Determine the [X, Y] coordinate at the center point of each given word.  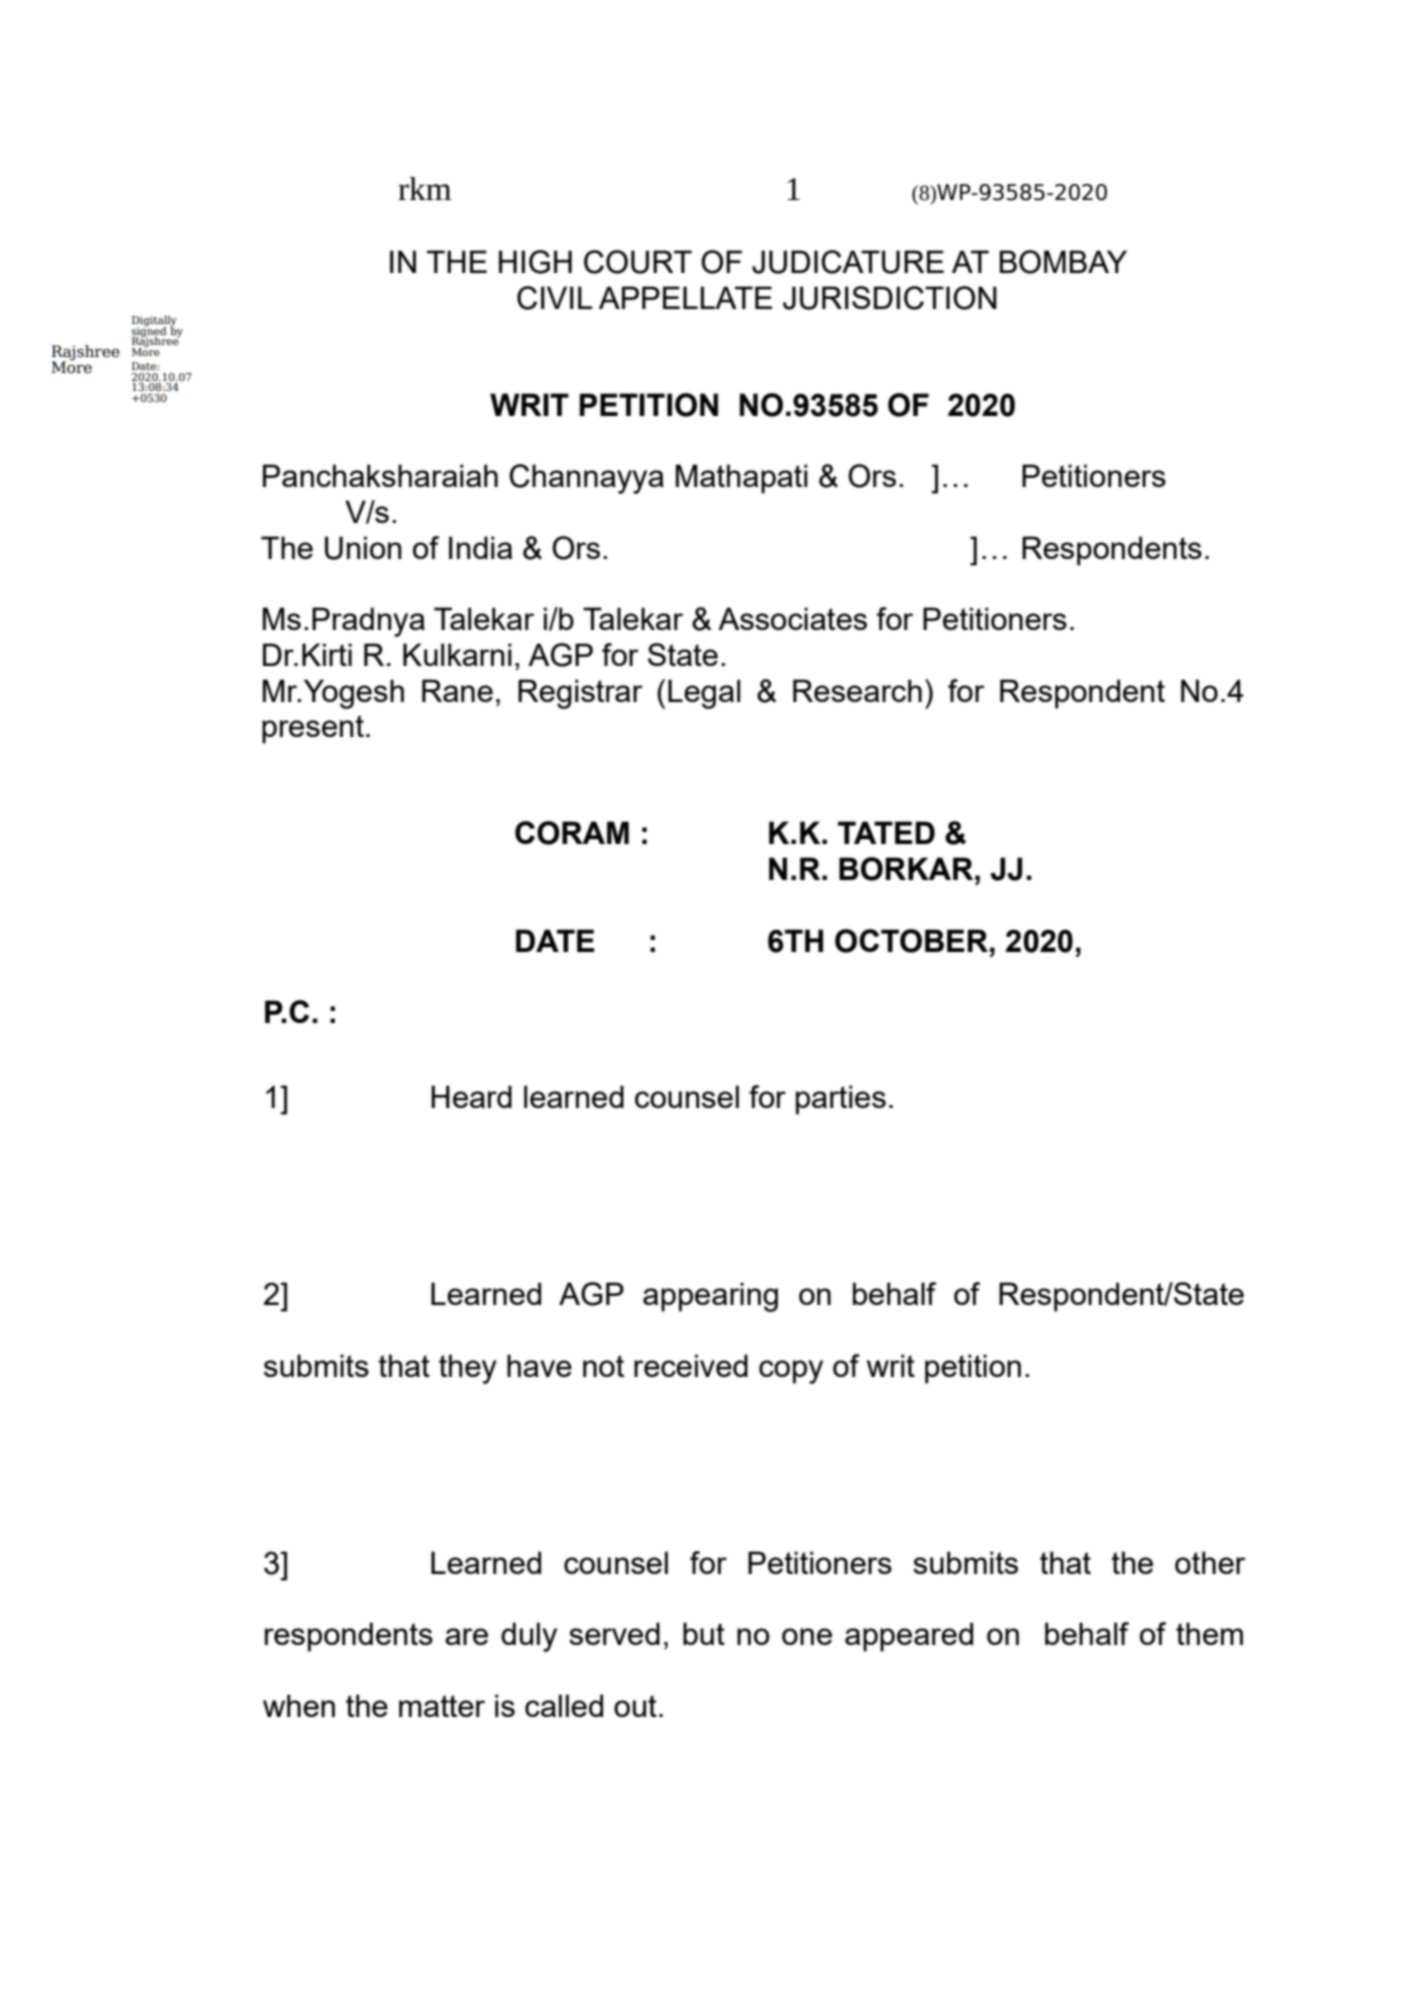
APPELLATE [685, 297]
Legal [704, 694]
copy [791, 1372]
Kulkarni [457, 654]
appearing [710, 1297]
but [704, 1633]
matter [442, 1706]
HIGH [535, 262]
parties [841, 1100]
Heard [471, 1096]
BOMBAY [1063, 262]
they [468, 1369]
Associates [792, 618]
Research [857, 690]
